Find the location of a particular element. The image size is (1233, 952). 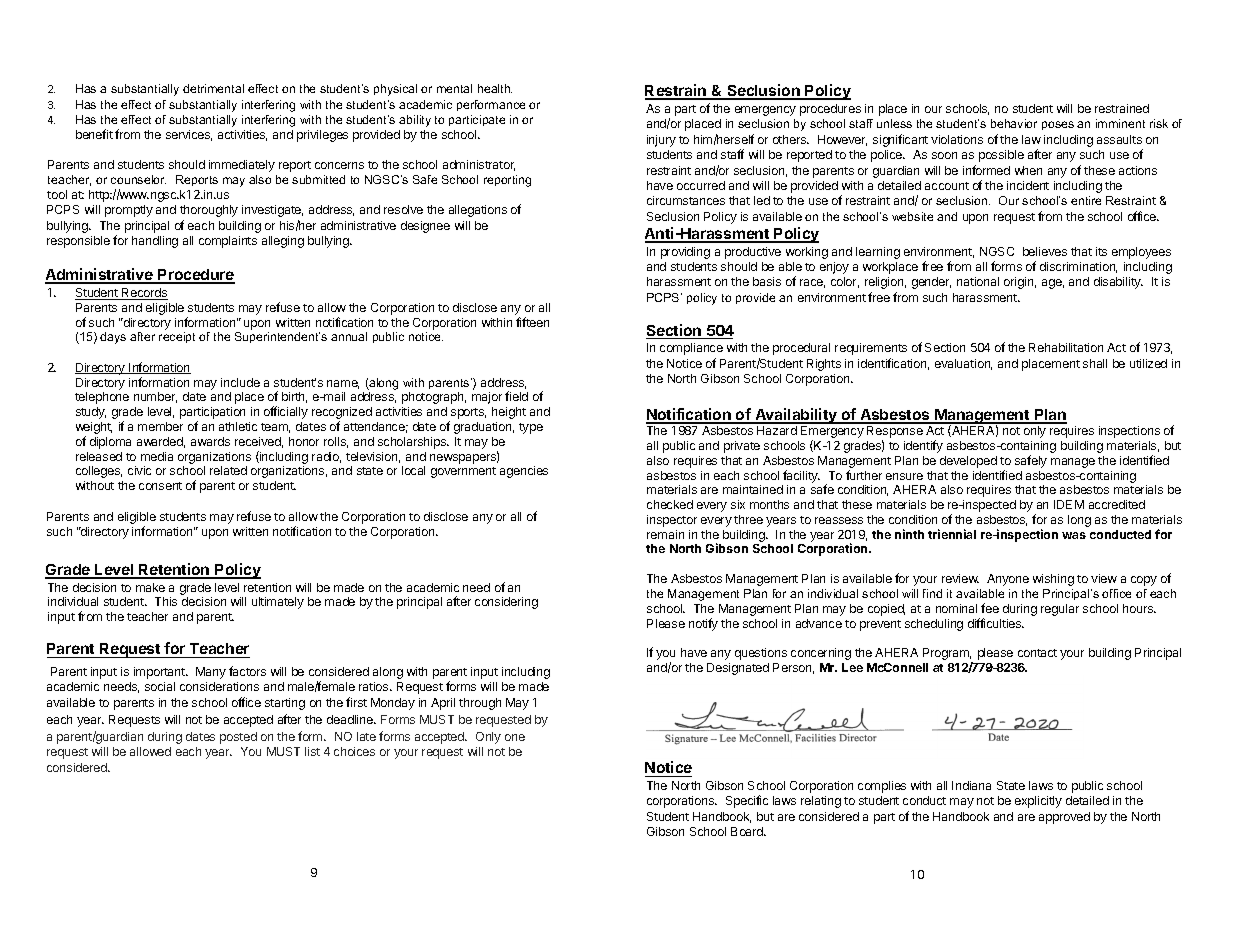

list is located at coordinates (312, 751).
